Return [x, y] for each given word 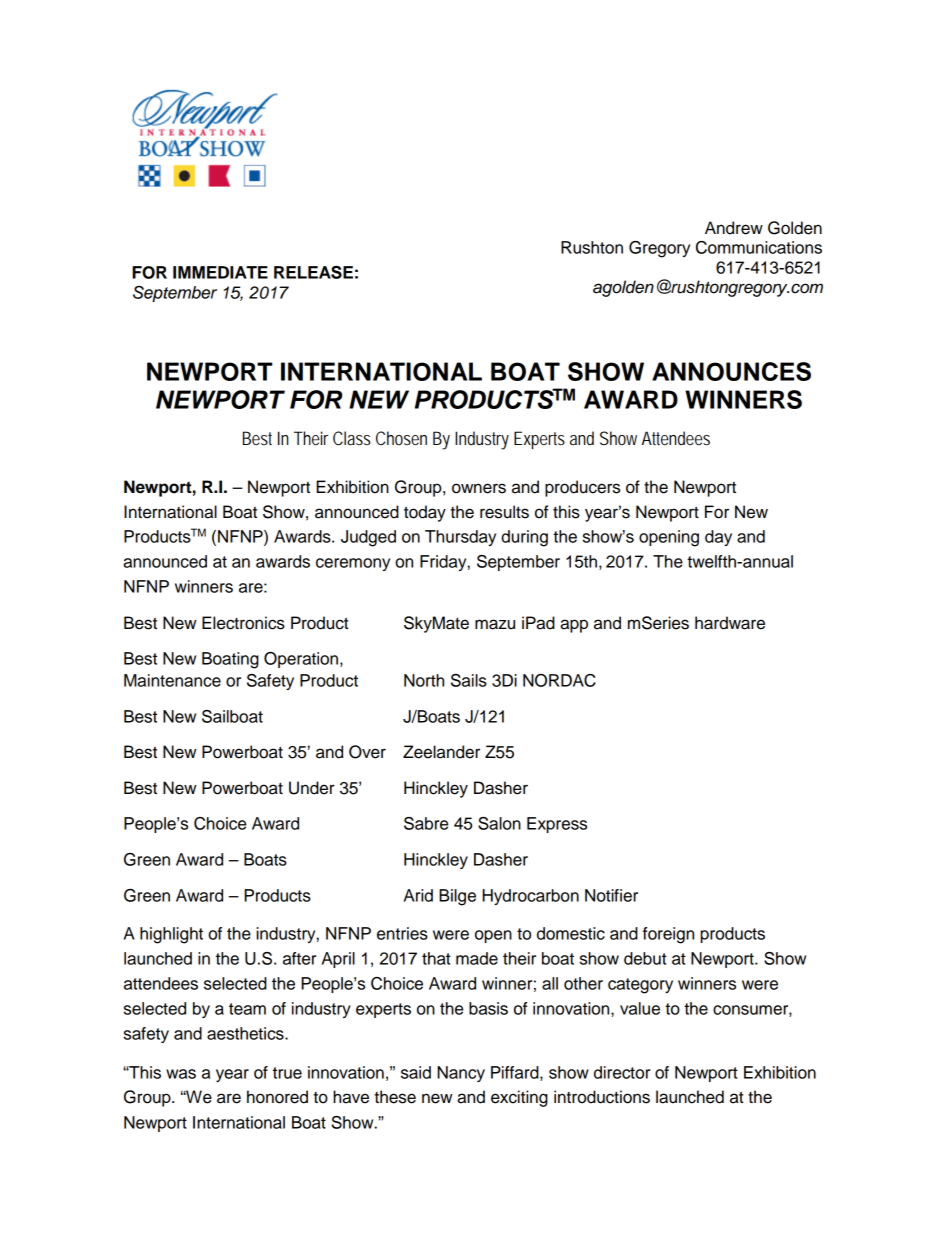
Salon [499, 823]
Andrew [734, 228]
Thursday [460, 538]
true [287, 1073]
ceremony [353, 564]
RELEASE [313, 272]
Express [557, 825]
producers [582, 488]
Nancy [461, 1074]
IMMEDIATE [220, 272]
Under [312, 788]
